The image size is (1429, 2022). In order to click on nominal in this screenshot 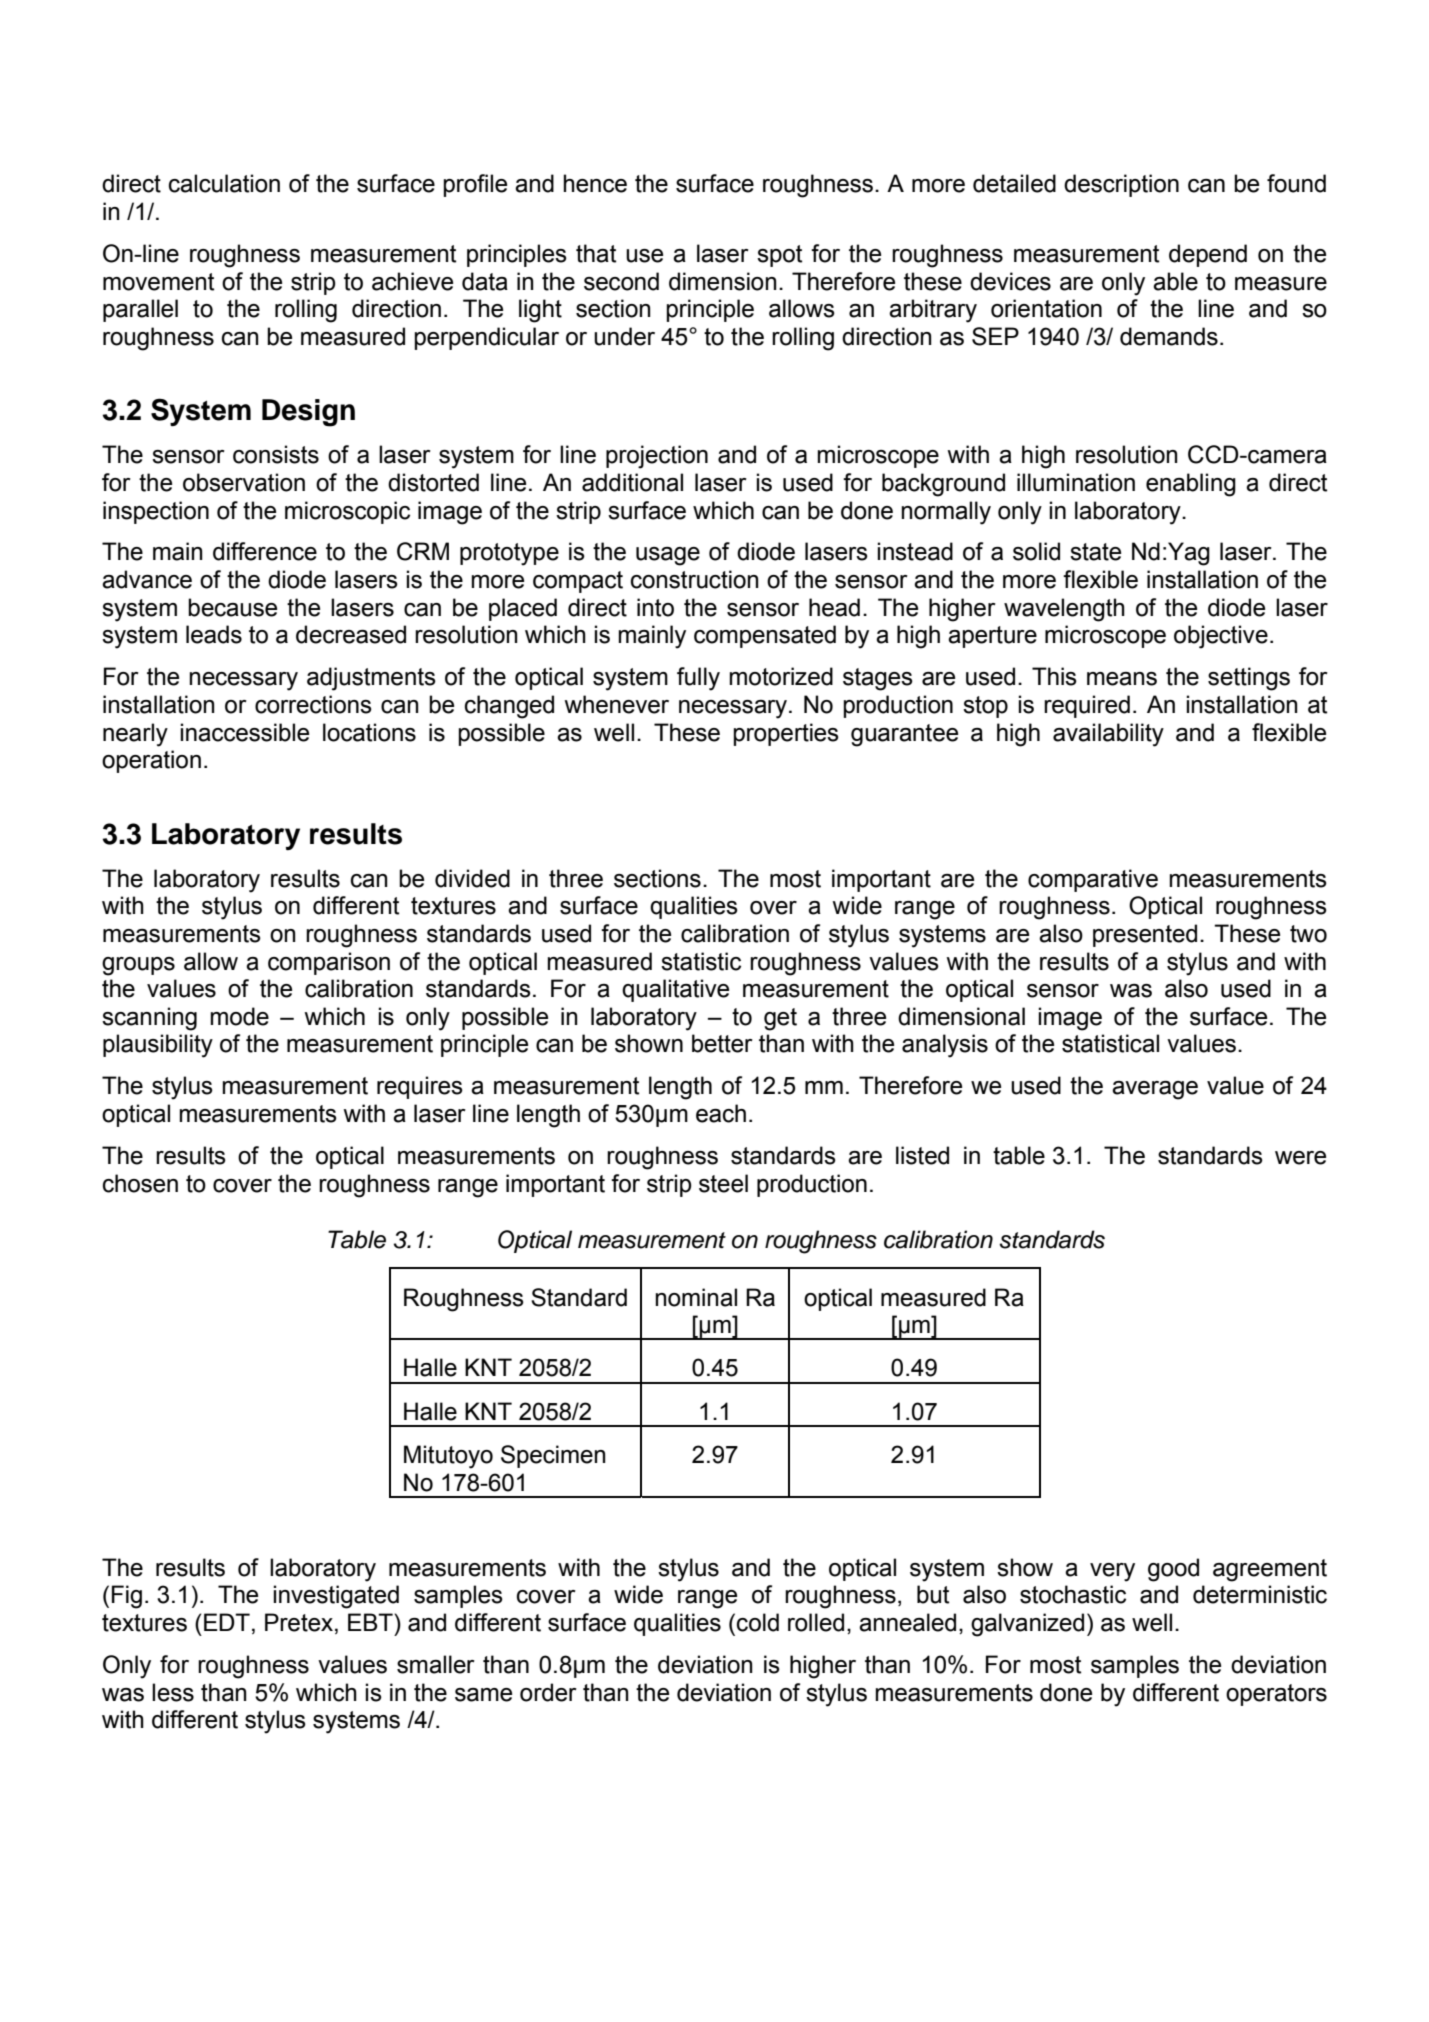, I will do `click(696, 1297)`.
